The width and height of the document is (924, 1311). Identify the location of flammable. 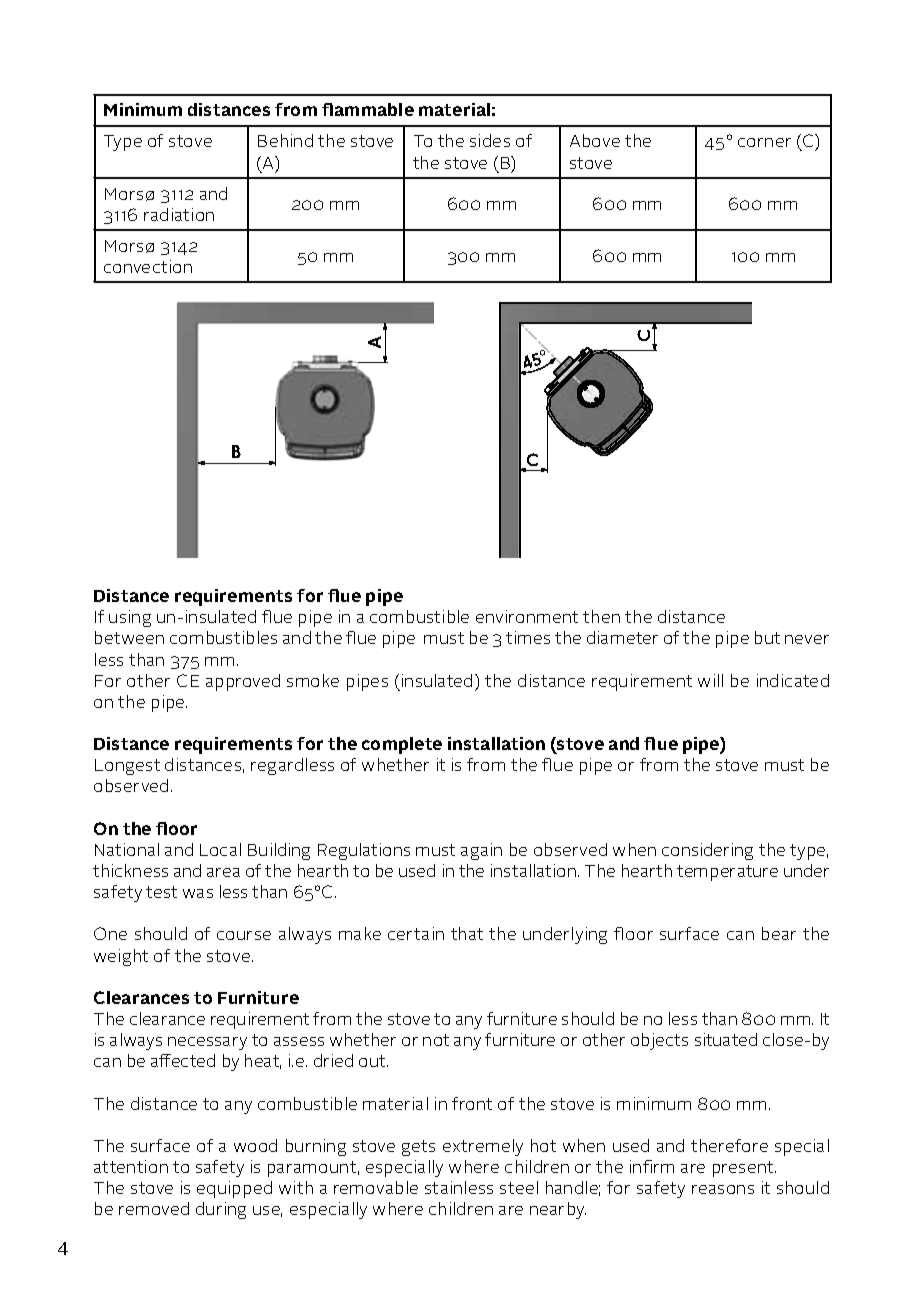
(368, 109).
